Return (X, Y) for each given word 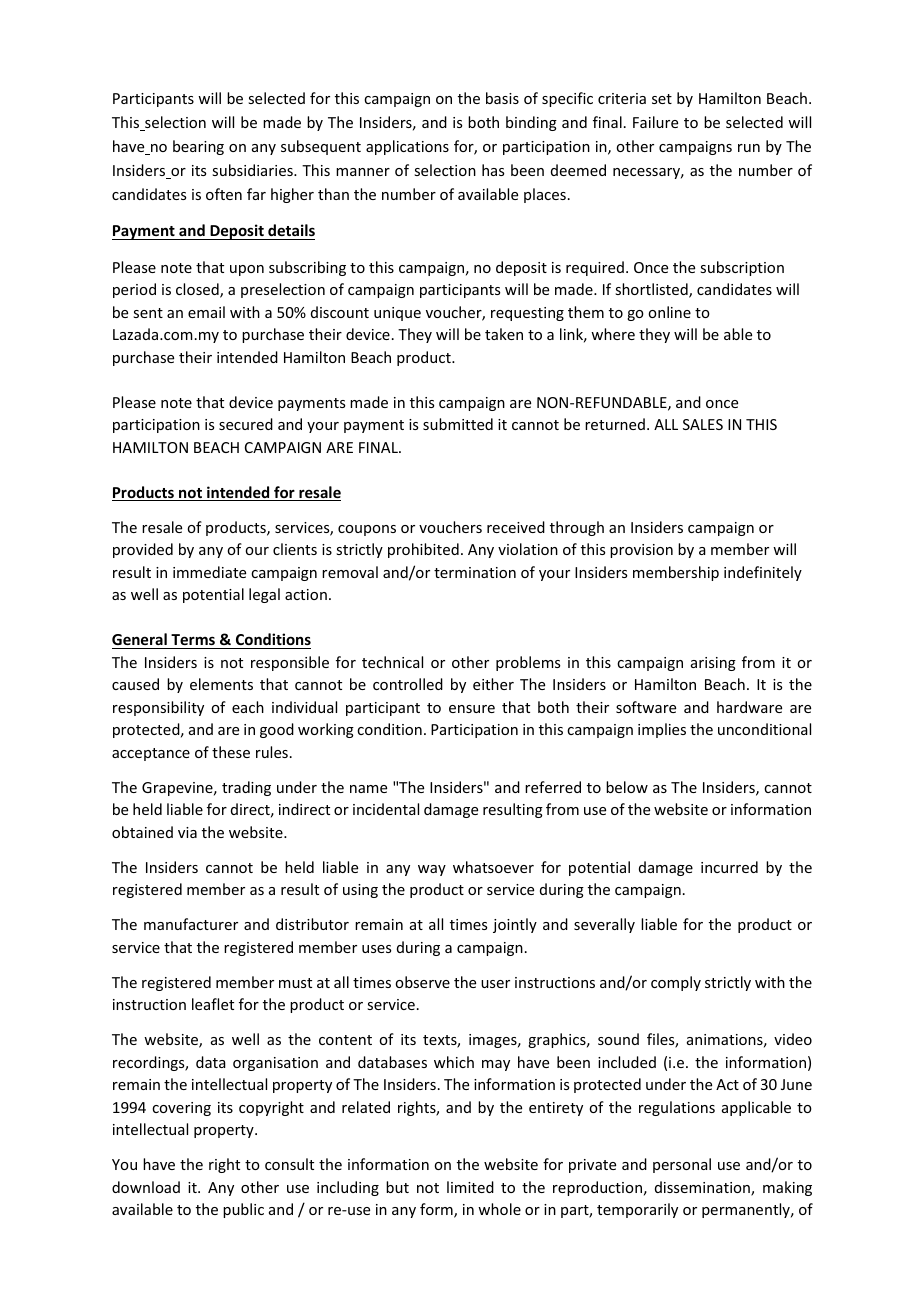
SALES (703, 424)
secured (246, 424)
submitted (458, 424)
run (749, 148)
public (243, 1210)
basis (502, 98)
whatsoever (493, 867)
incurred (729, 867)
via (187, 832)
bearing (198, 147)
